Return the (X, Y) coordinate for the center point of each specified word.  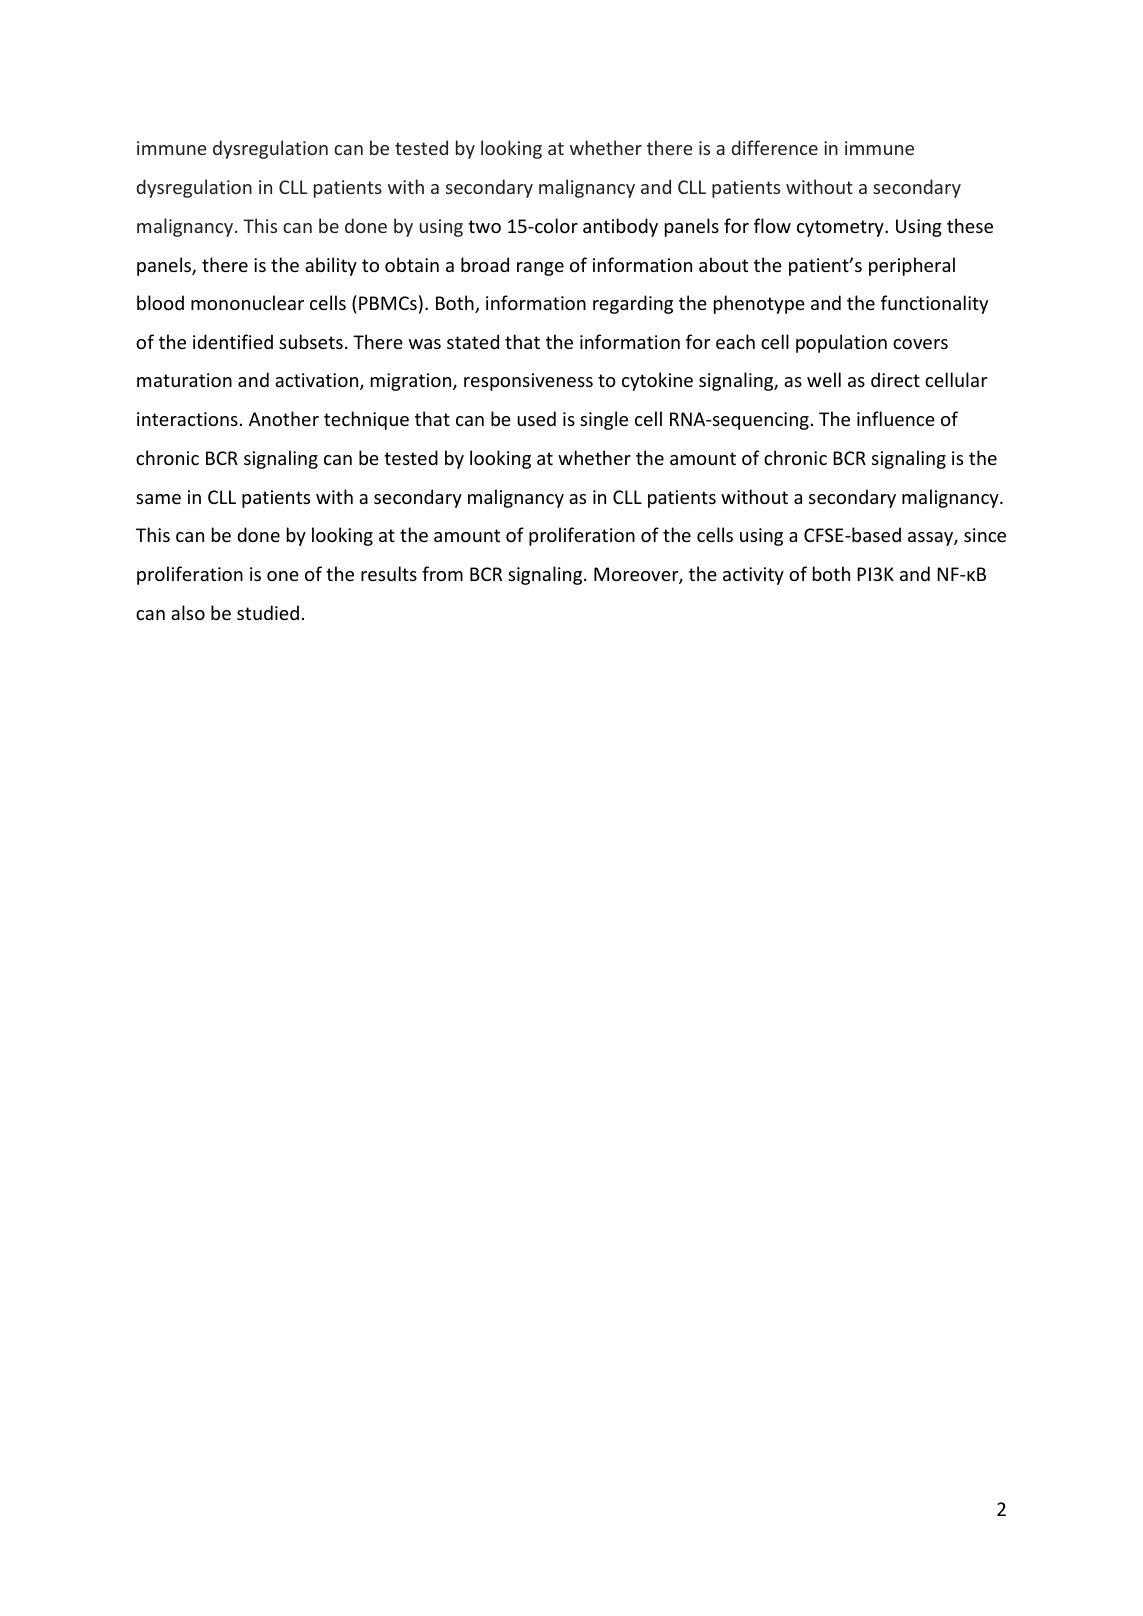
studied (268, 612)
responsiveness (528, 382)
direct (895, 379)
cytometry (841, 228)
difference (775, 147)
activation (318, 381)
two (484, 226)
